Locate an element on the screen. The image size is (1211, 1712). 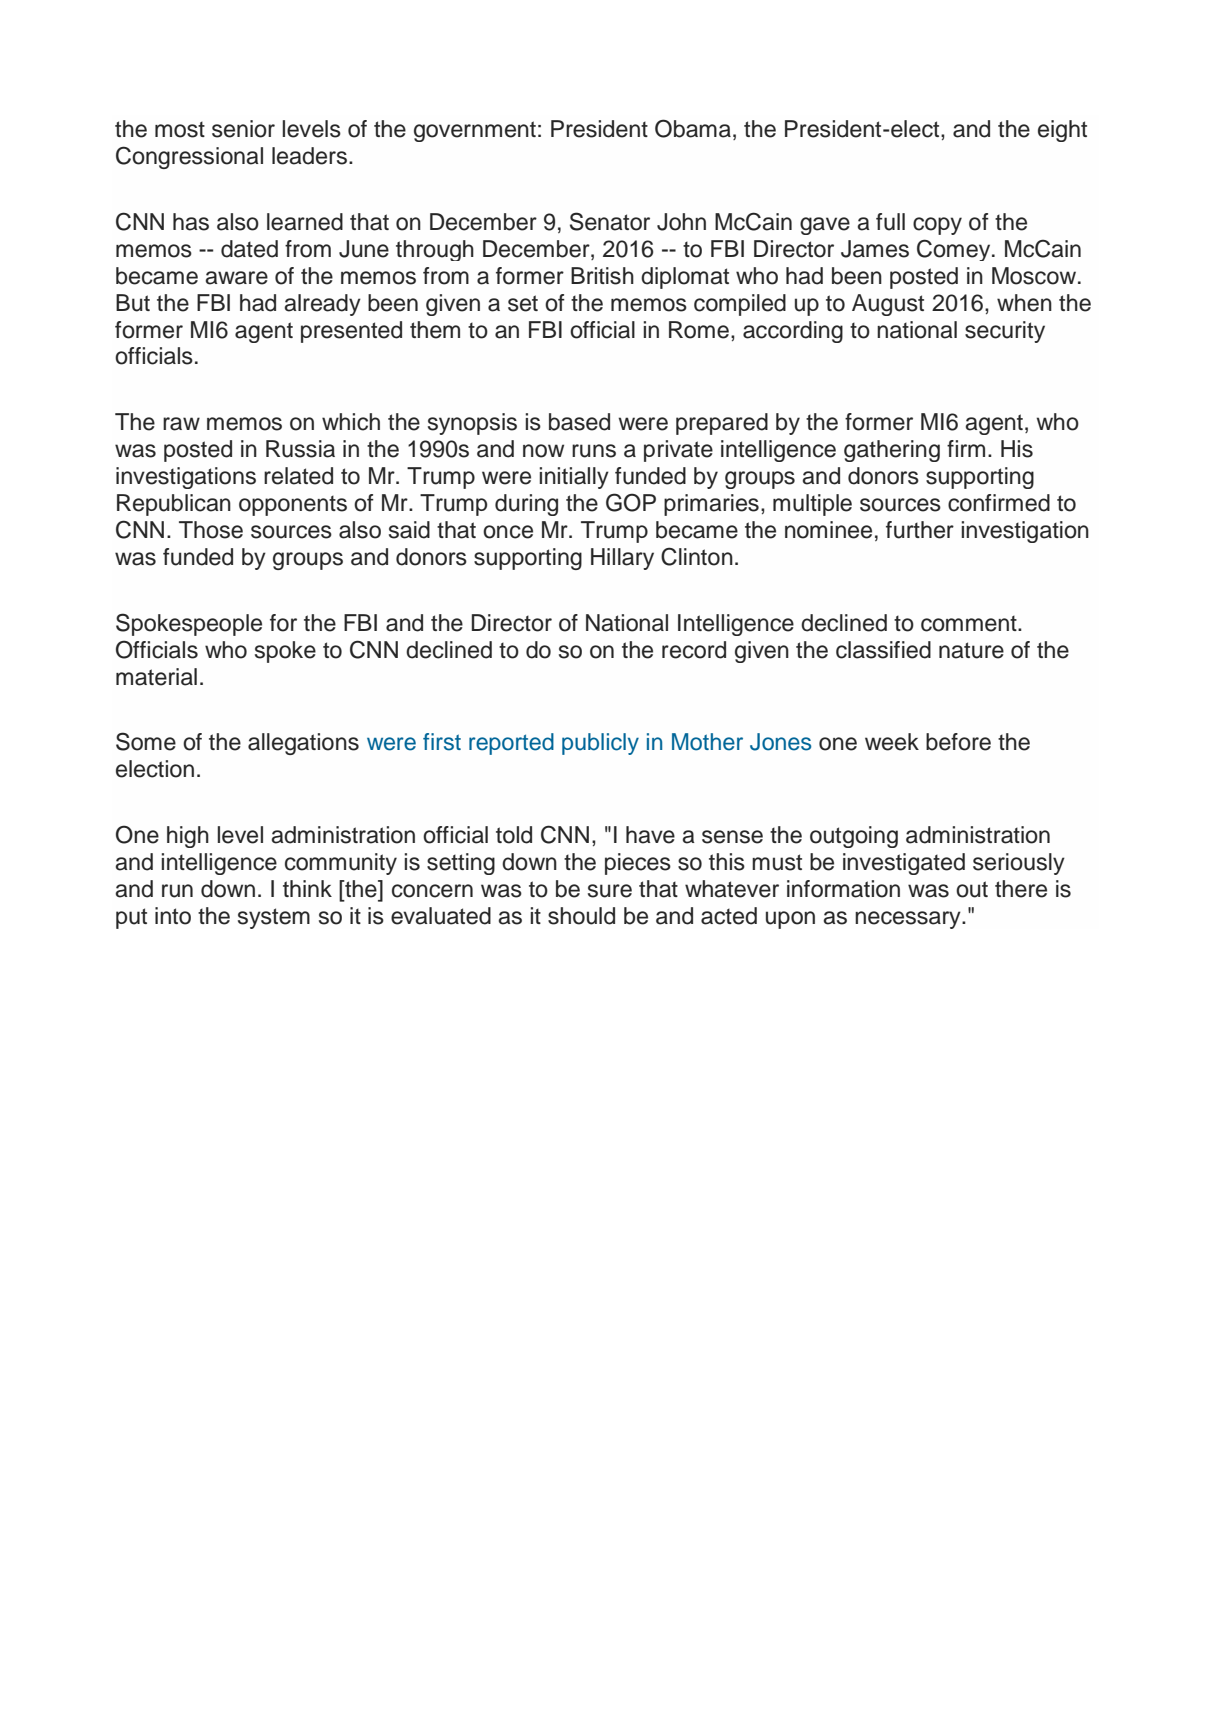
Rome is located at coordinates (699, 330).
